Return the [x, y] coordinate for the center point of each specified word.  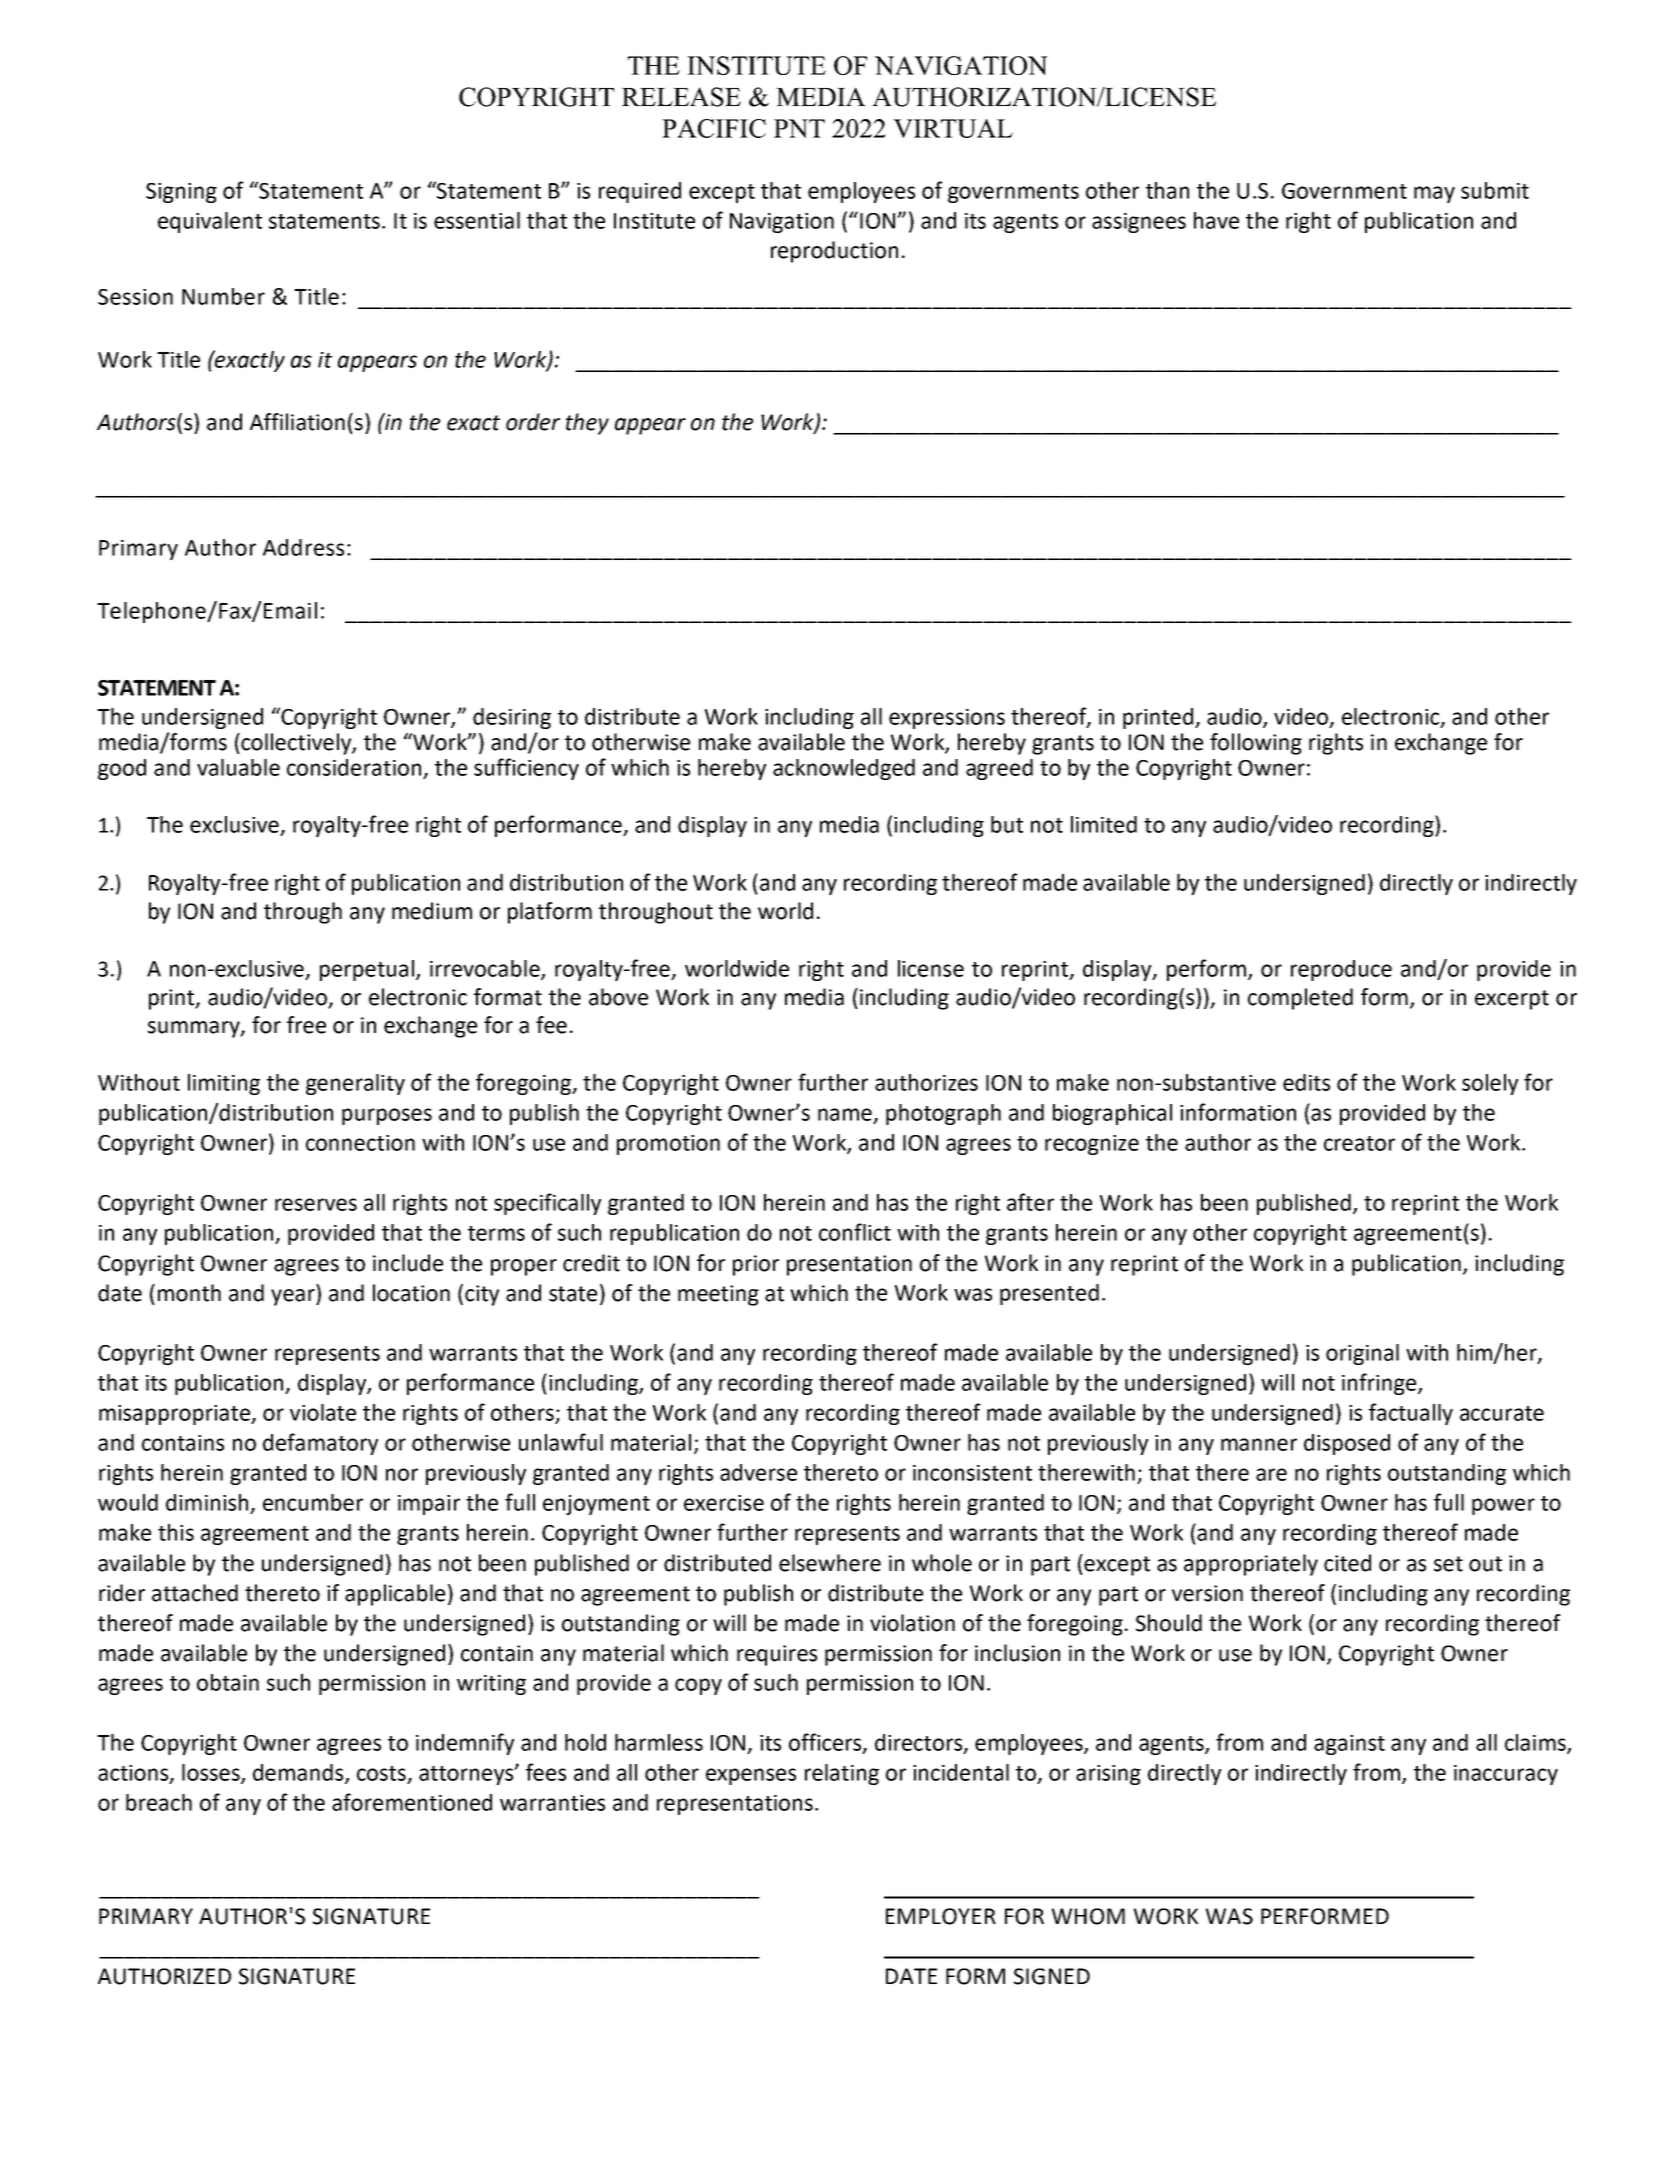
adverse [758, 1472]
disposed [1347, 1444]
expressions [947, 719]
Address [303, 547]
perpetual [367, 970]
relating [842, 1774]
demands [299, 1773]
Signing [181, 193]
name [845, 1114]
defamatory [320, 1444]
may [1434, 194]
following [1256, 744]
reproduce [1341, 970]
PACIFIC [714, 128]
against [1349, 1745]
